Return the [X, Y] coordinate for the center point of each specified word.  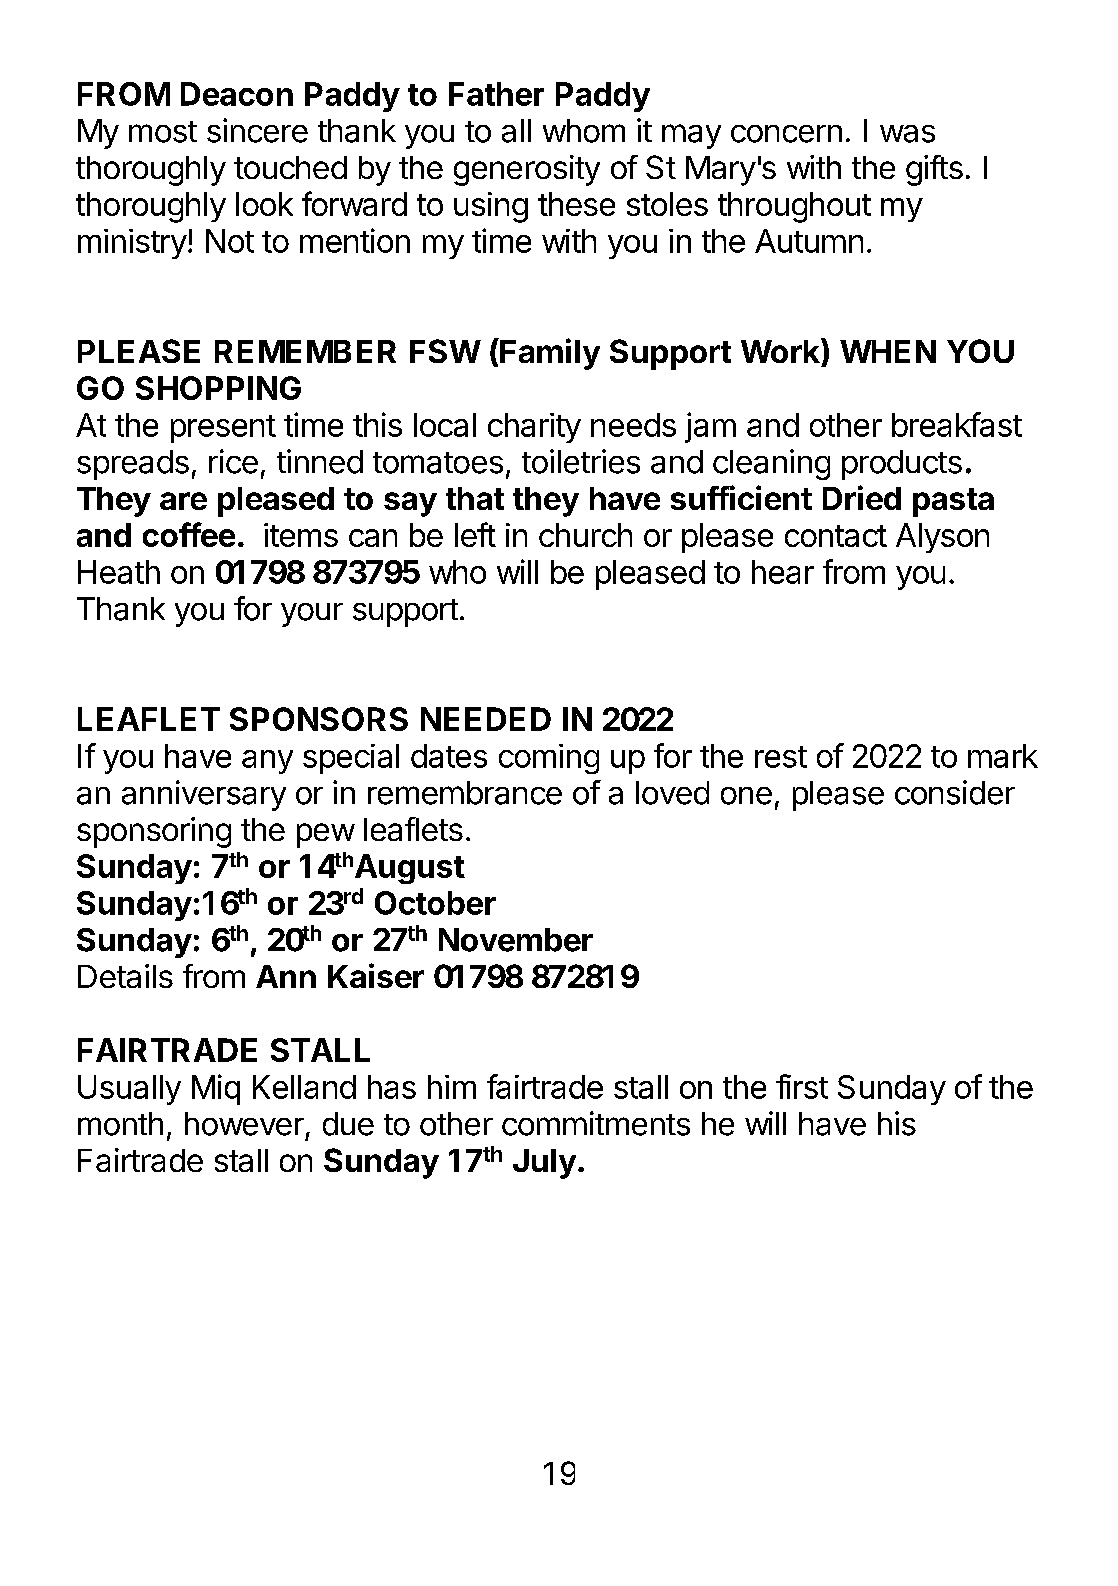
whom [584, 131]
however [244, 1124]
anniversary [204, 795]
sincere [257, 130]
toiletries [581, 461]
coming [549, 759]
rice [233, 461]
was [907, 134]
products [902, 465]
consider [955, 792]
